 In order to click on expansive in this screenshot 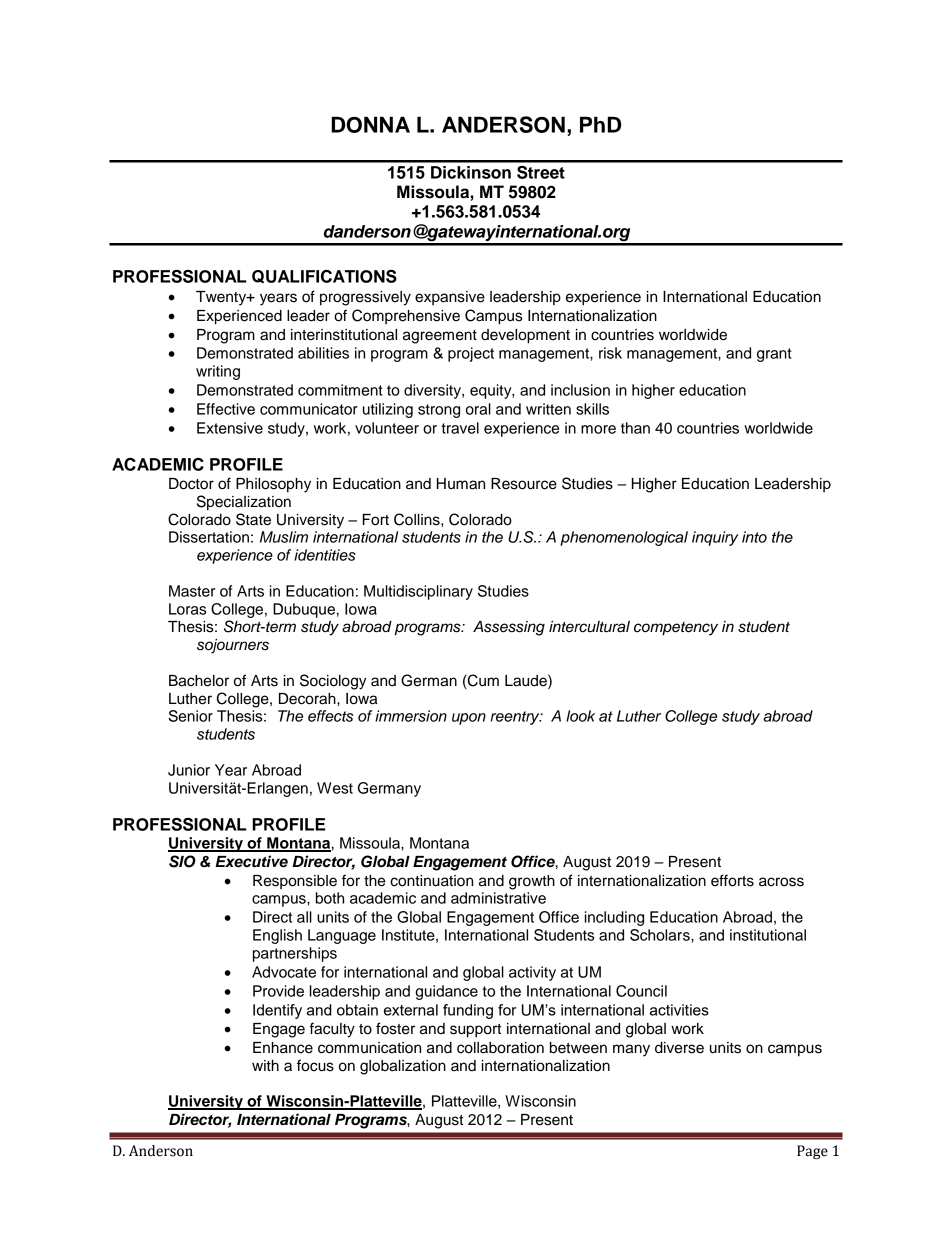, I will do `click(450, 298)`.
